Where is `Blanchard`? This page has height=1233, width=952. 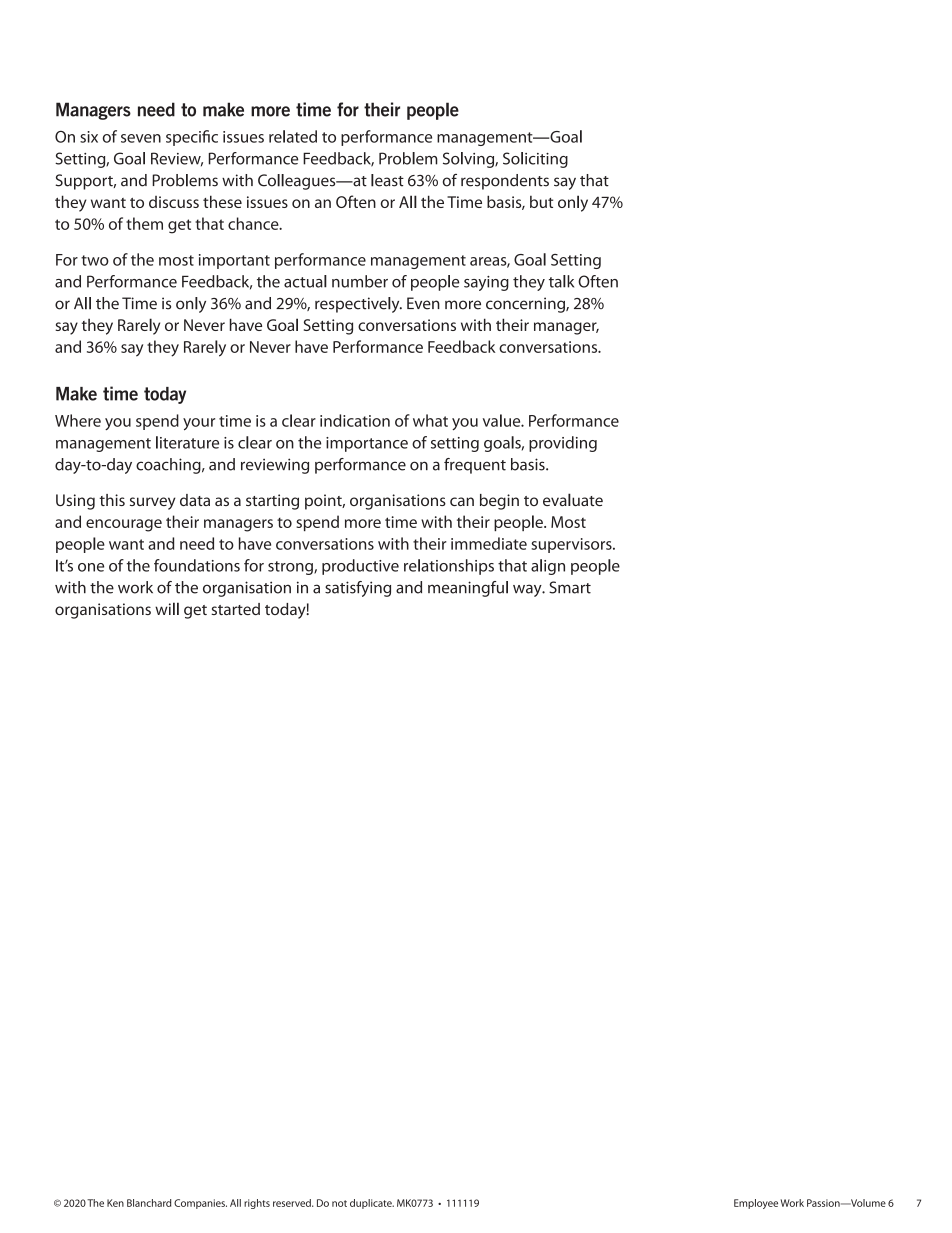 Blanchard is located at coordinates (149, 1203).
